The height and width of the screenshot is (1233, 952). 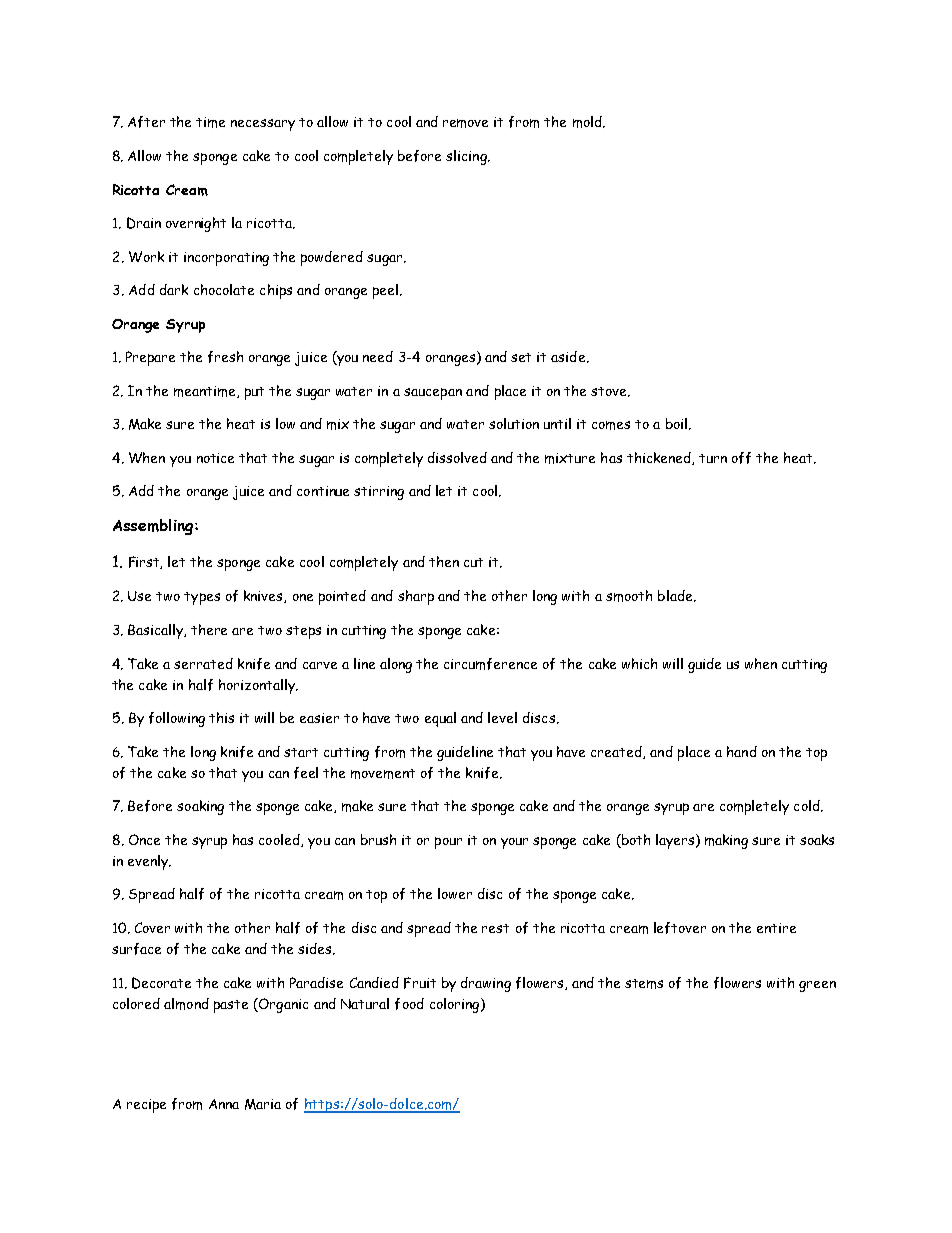 I want to click on necessary, so click(x=263, y=125).
